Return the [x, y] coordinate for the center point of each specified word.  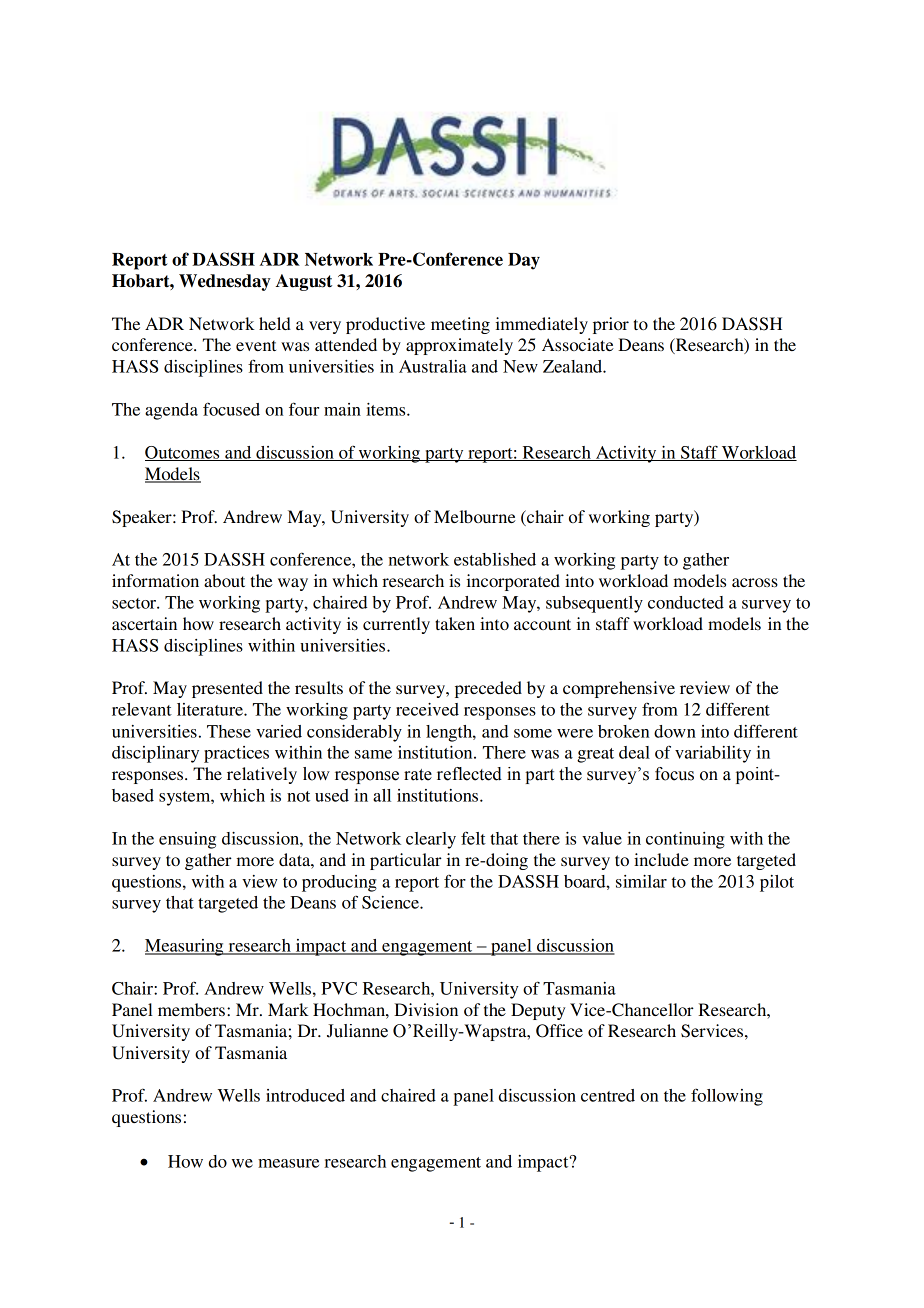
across [755, 582]
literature [211, 709]
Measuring [185, 947]
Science [391, 902]
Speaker [143, 518]
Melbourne [475, 516]
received [427, 709]
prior [611, 325]
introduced [305, 1095]
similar [641, 881]
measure [288, 1163]
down [675, 731]
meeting [460, 325]
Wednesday [225, 282]
